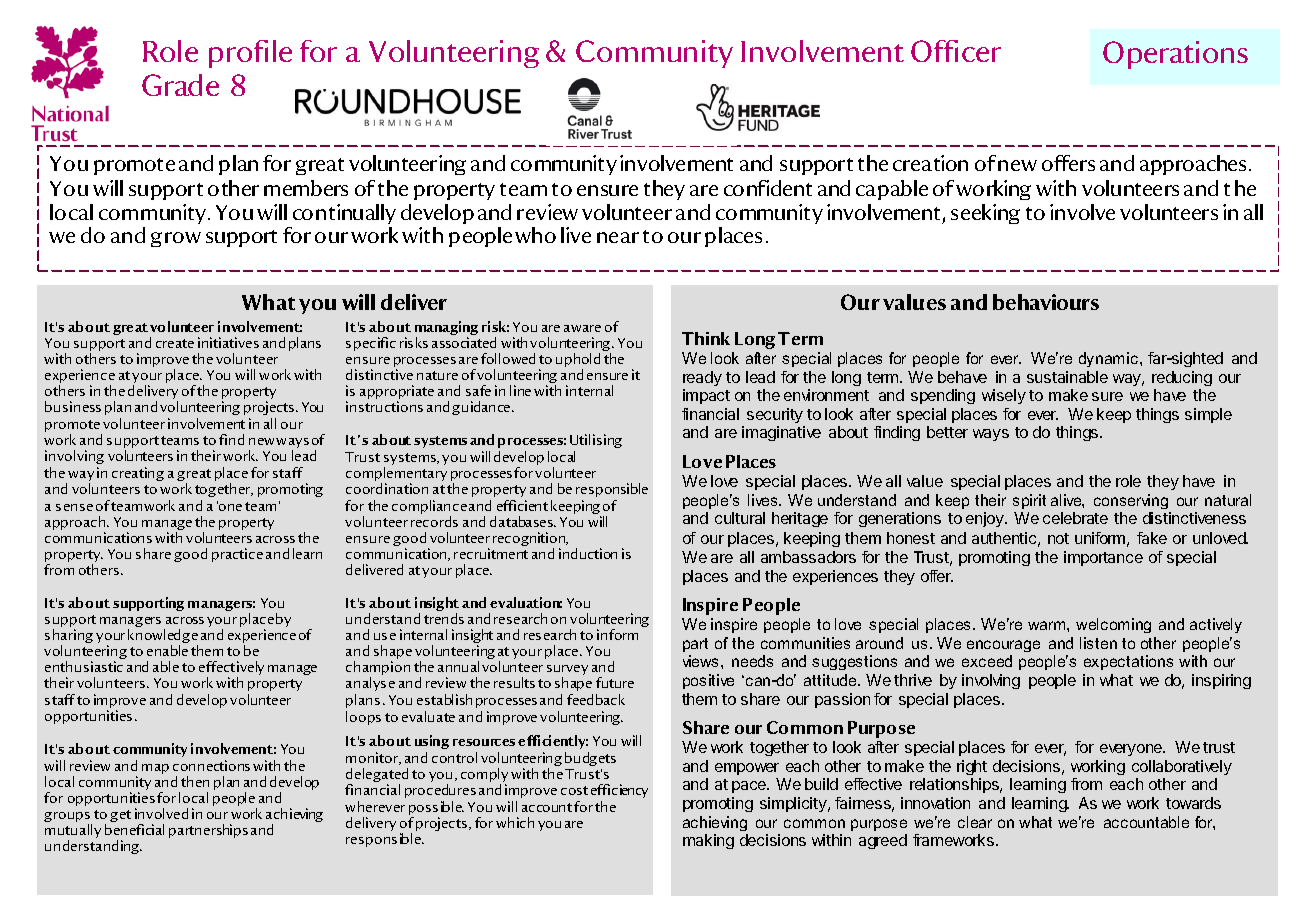  I want to click on Grade, so click(180, 85).
